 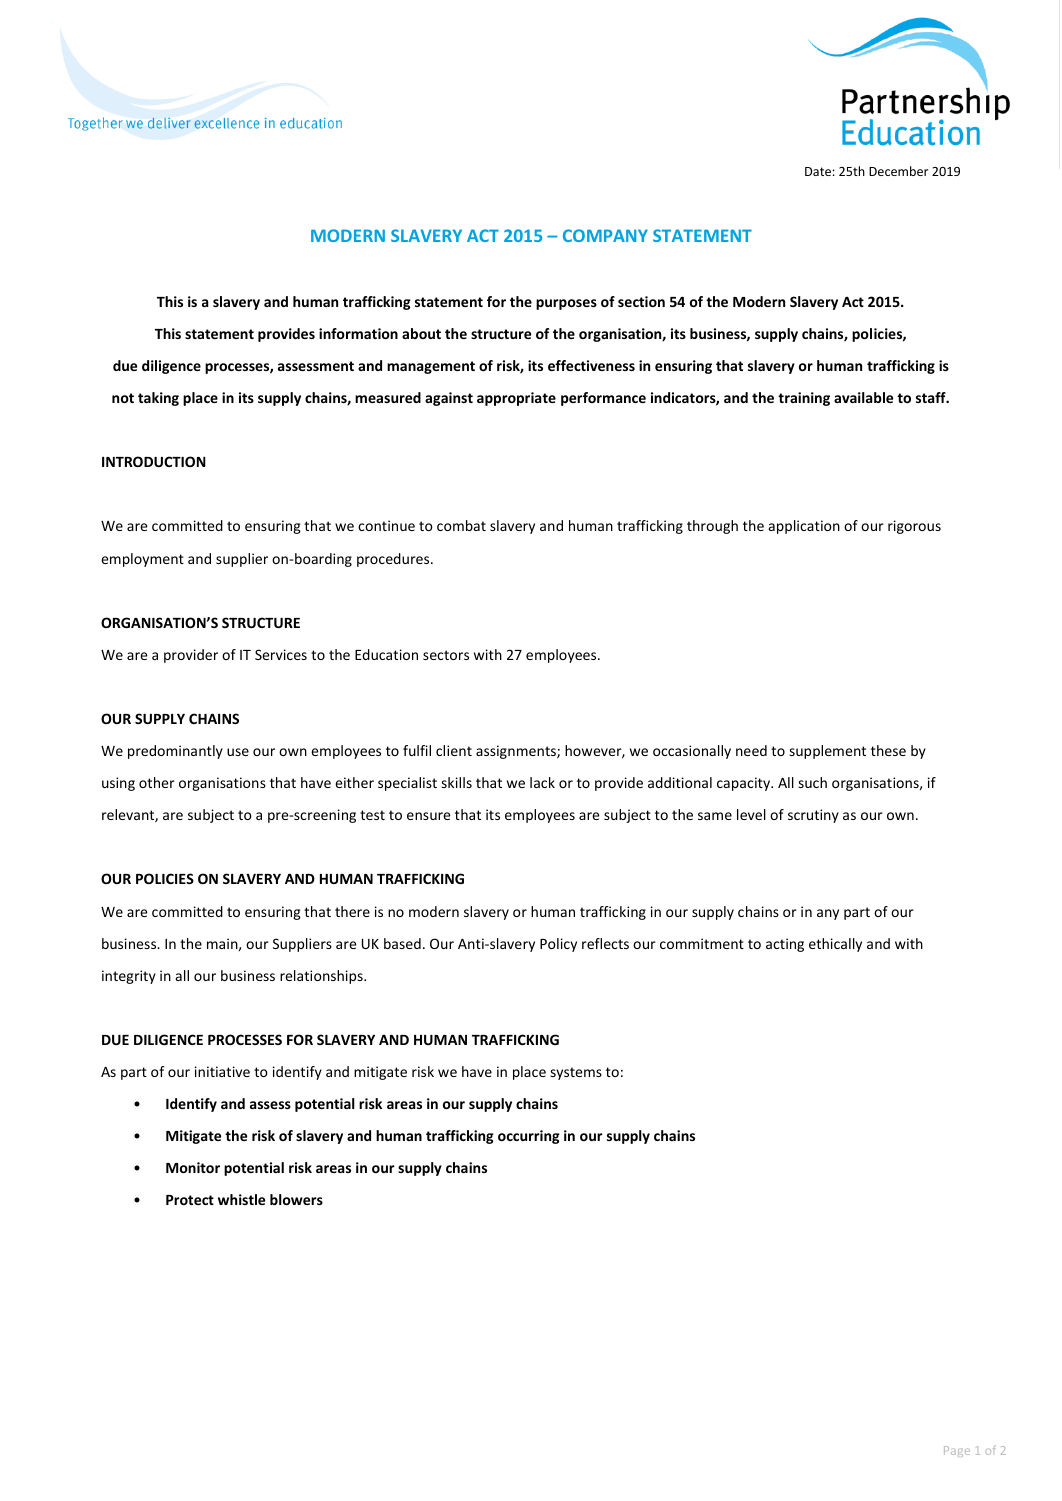 I want to click on information, so click(x=358, y=333).
